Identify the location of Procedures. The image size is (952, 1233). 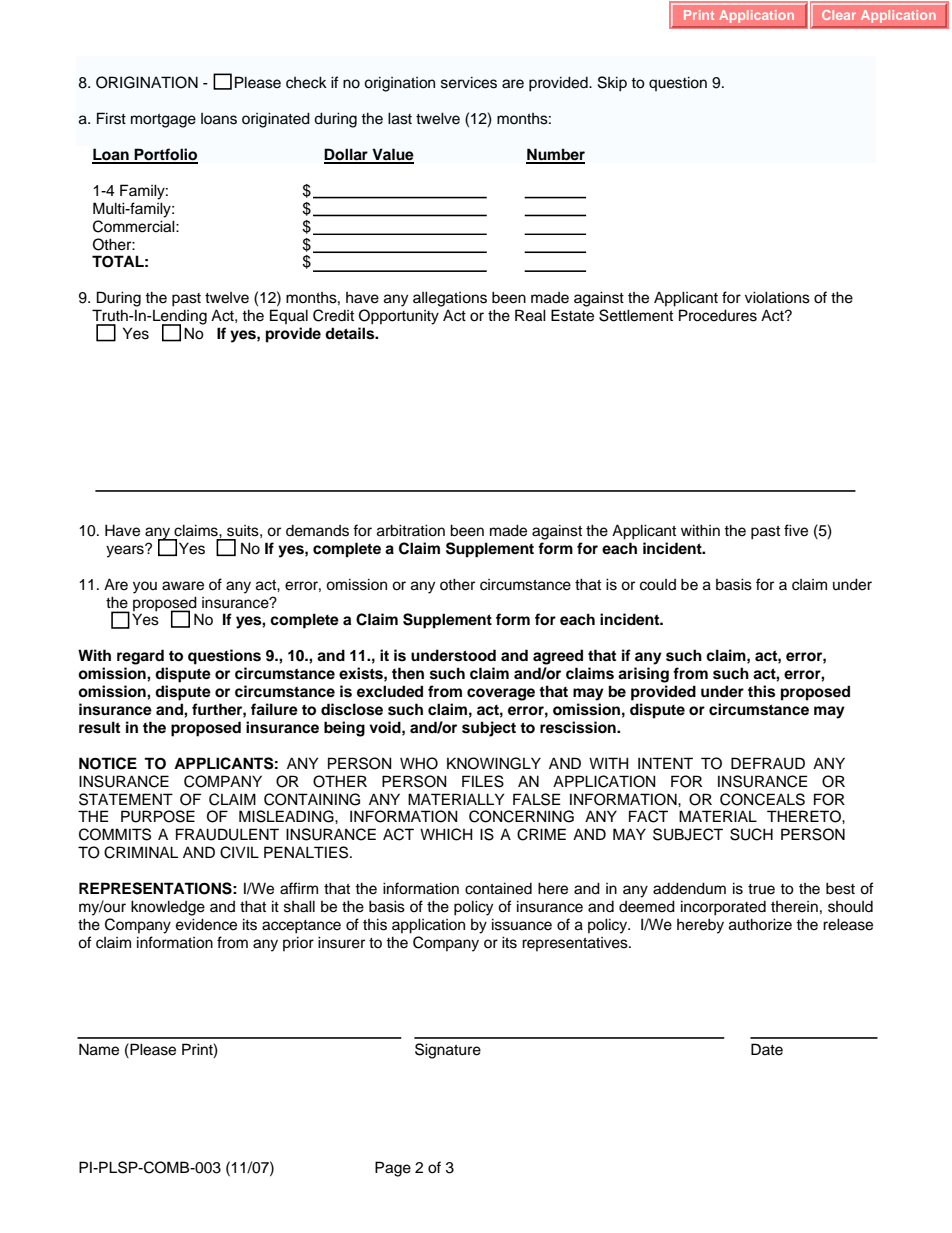
(718, 315).
